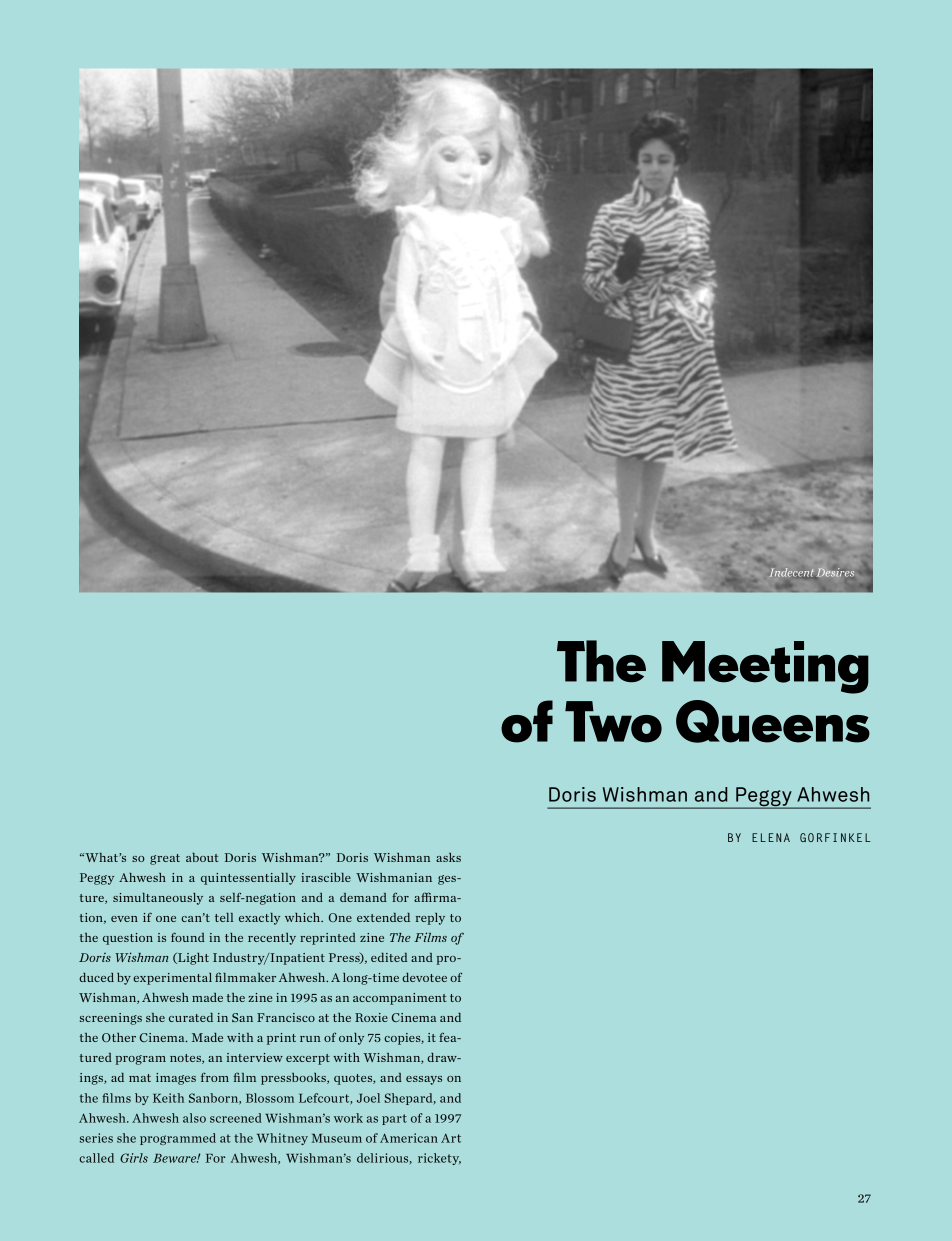 Image resolution: width=952 pixels, height=1241 pixels. What do you see at coordinates (765, 667) in the document?
I see `Meeting` at bounding box center [765, 667].
